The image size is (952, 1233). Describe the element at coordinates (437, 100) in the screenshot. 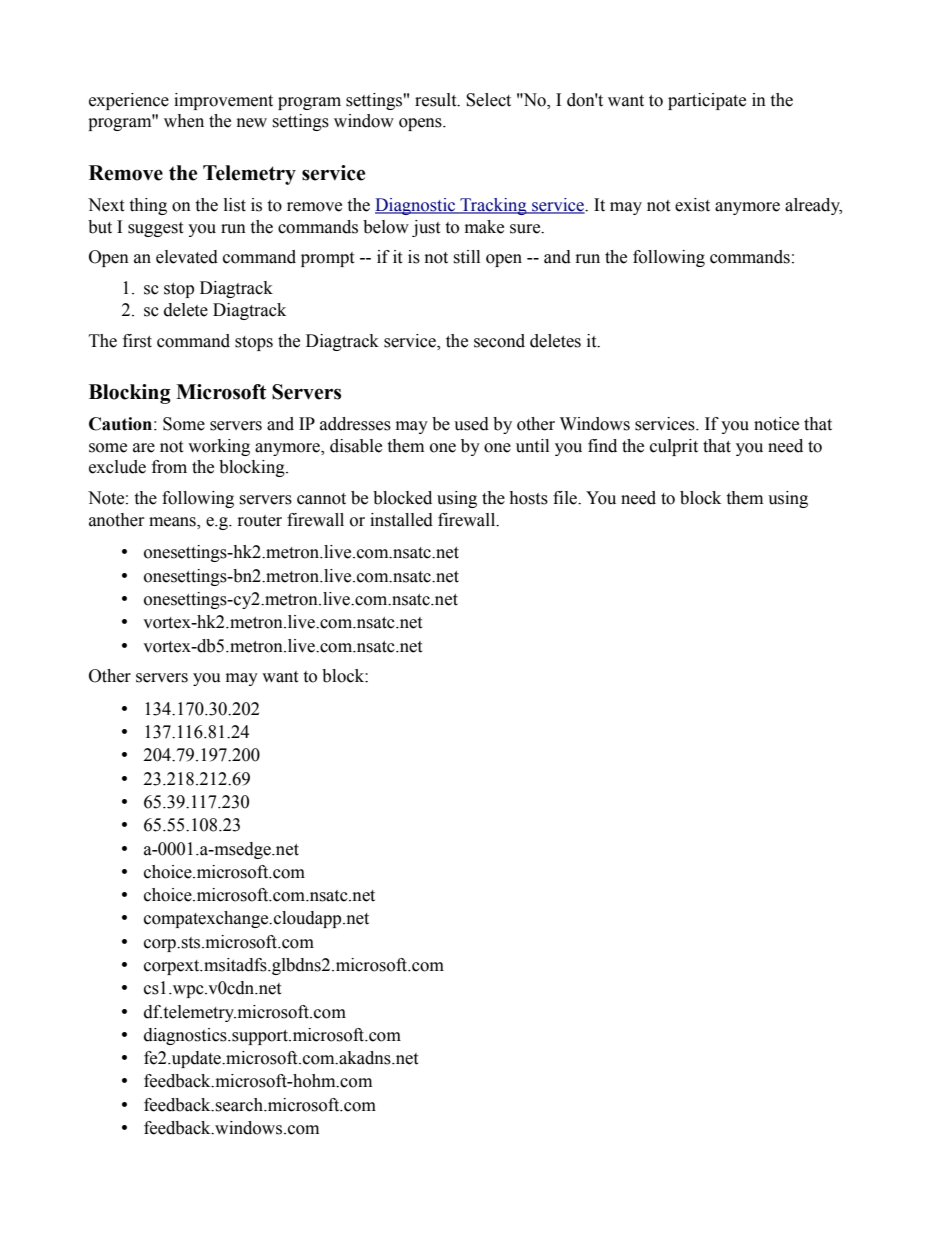

I see `result` at that location.
